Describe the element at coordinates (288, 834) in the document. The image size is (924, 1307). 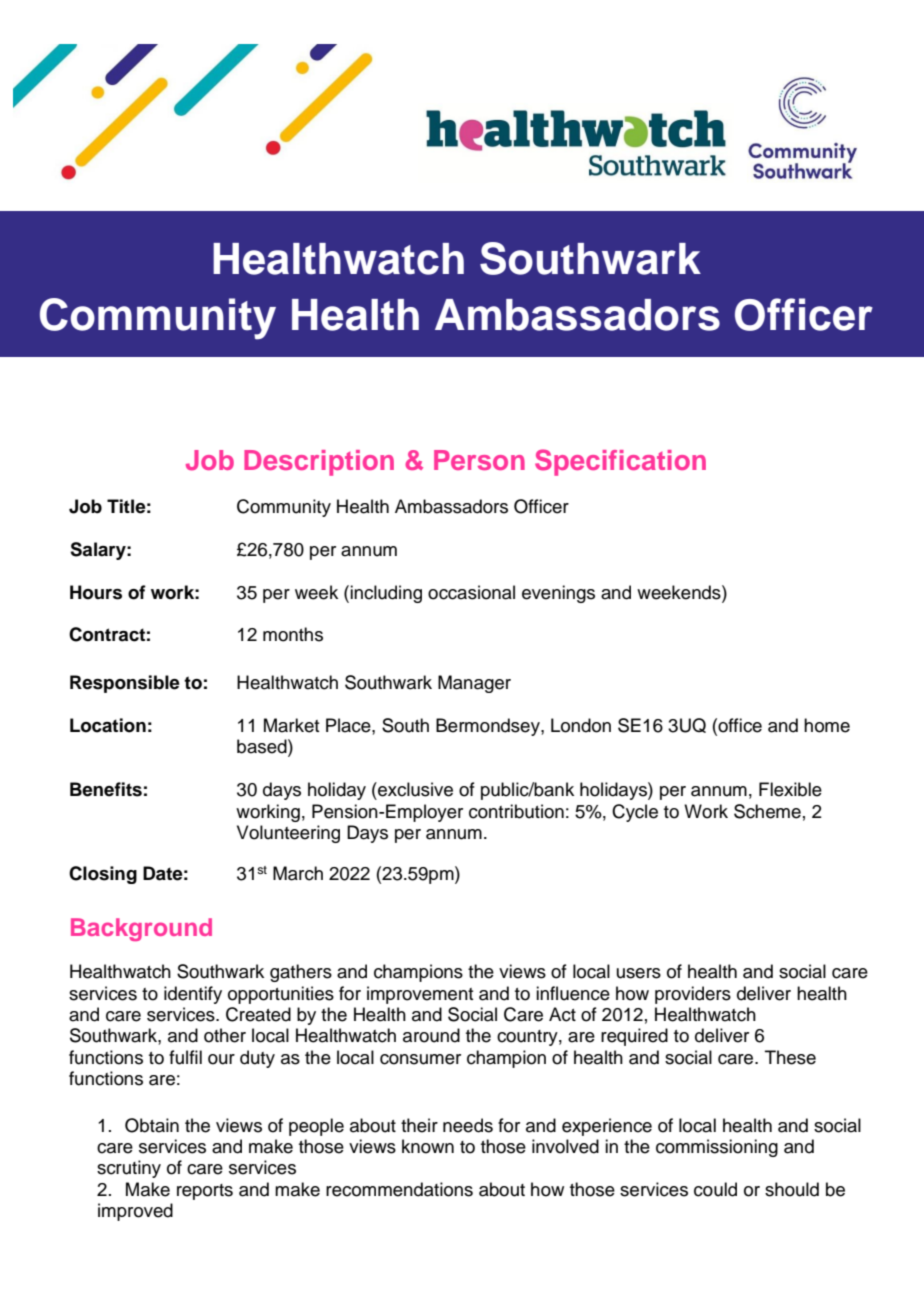
I see `Volunteering` at that location.
